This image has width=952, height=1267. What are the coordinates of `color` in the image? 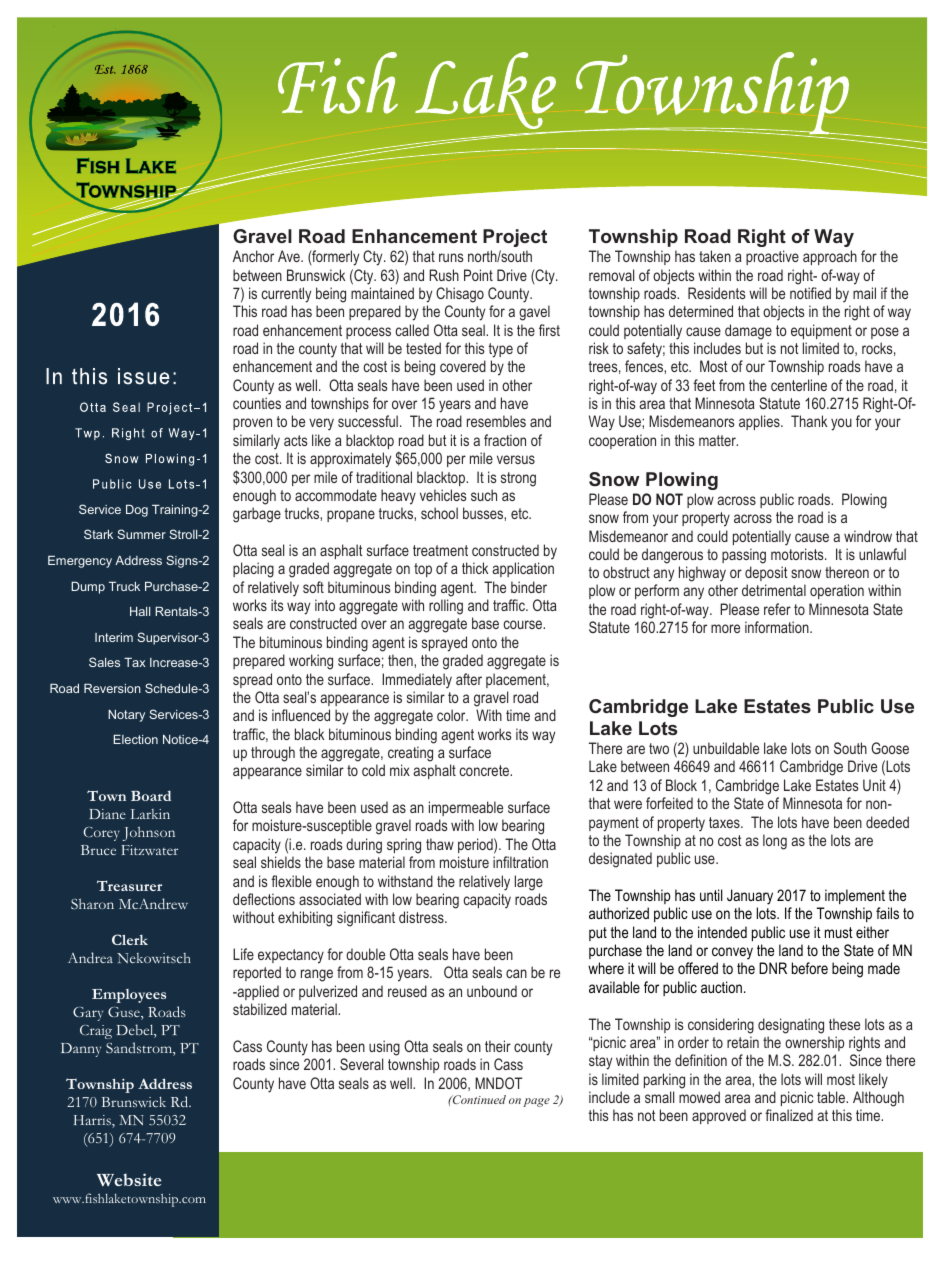 It's located at (452, 715).
